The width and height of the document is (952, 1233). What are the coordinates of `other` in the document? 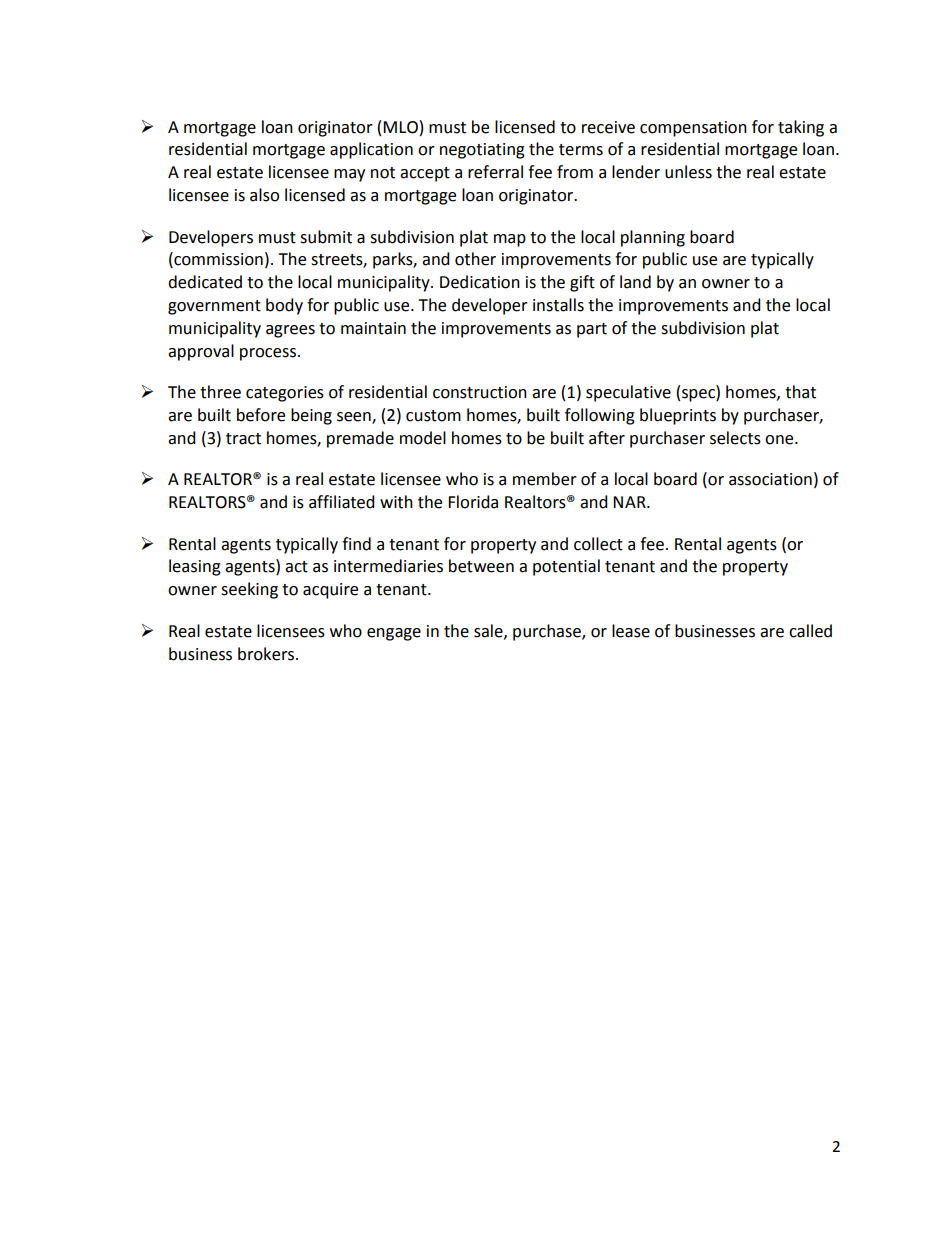 It's located at (475, 259).
